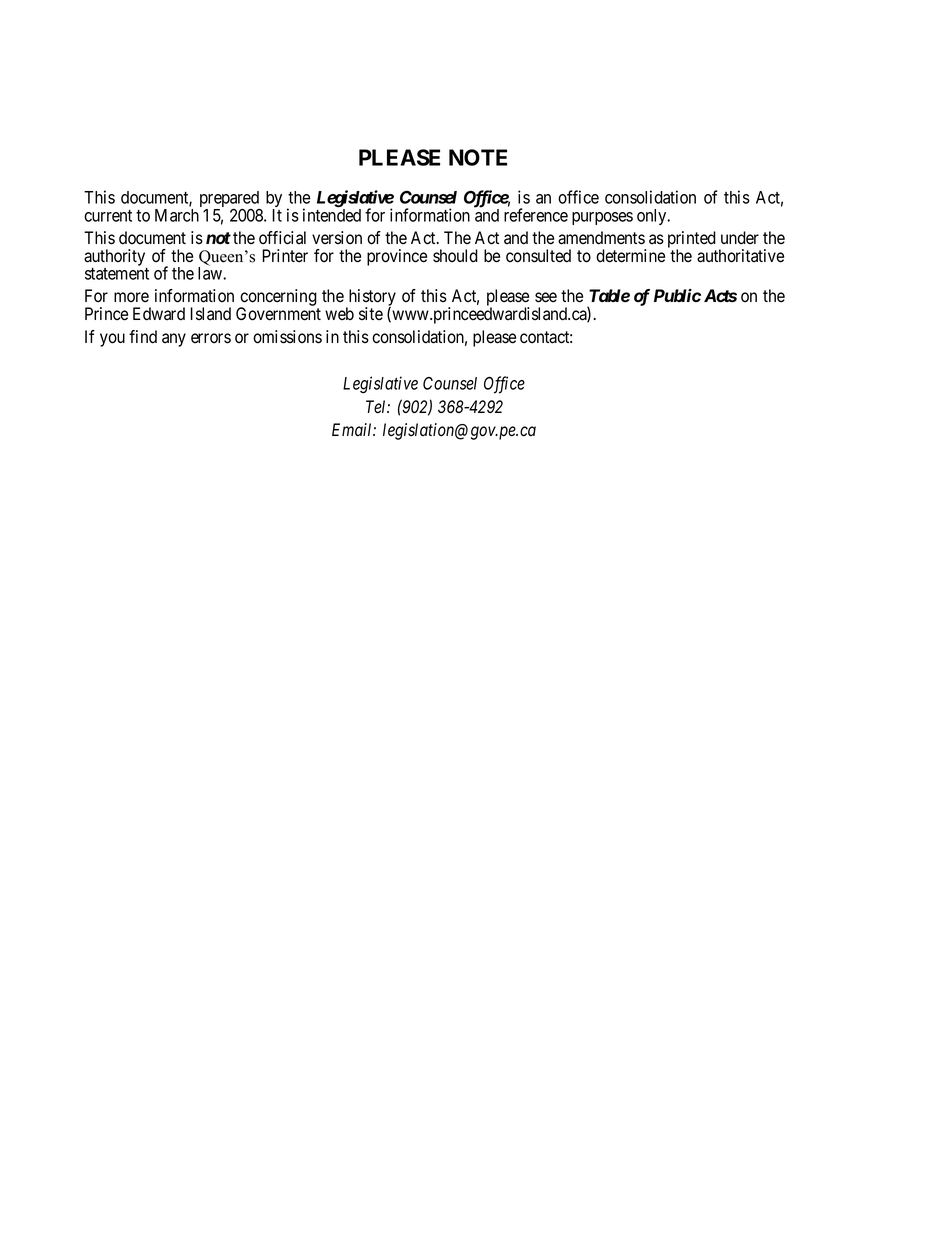 The height and width of the screenshot is (1233, 952). I want to click on see, so click(546, 297).
